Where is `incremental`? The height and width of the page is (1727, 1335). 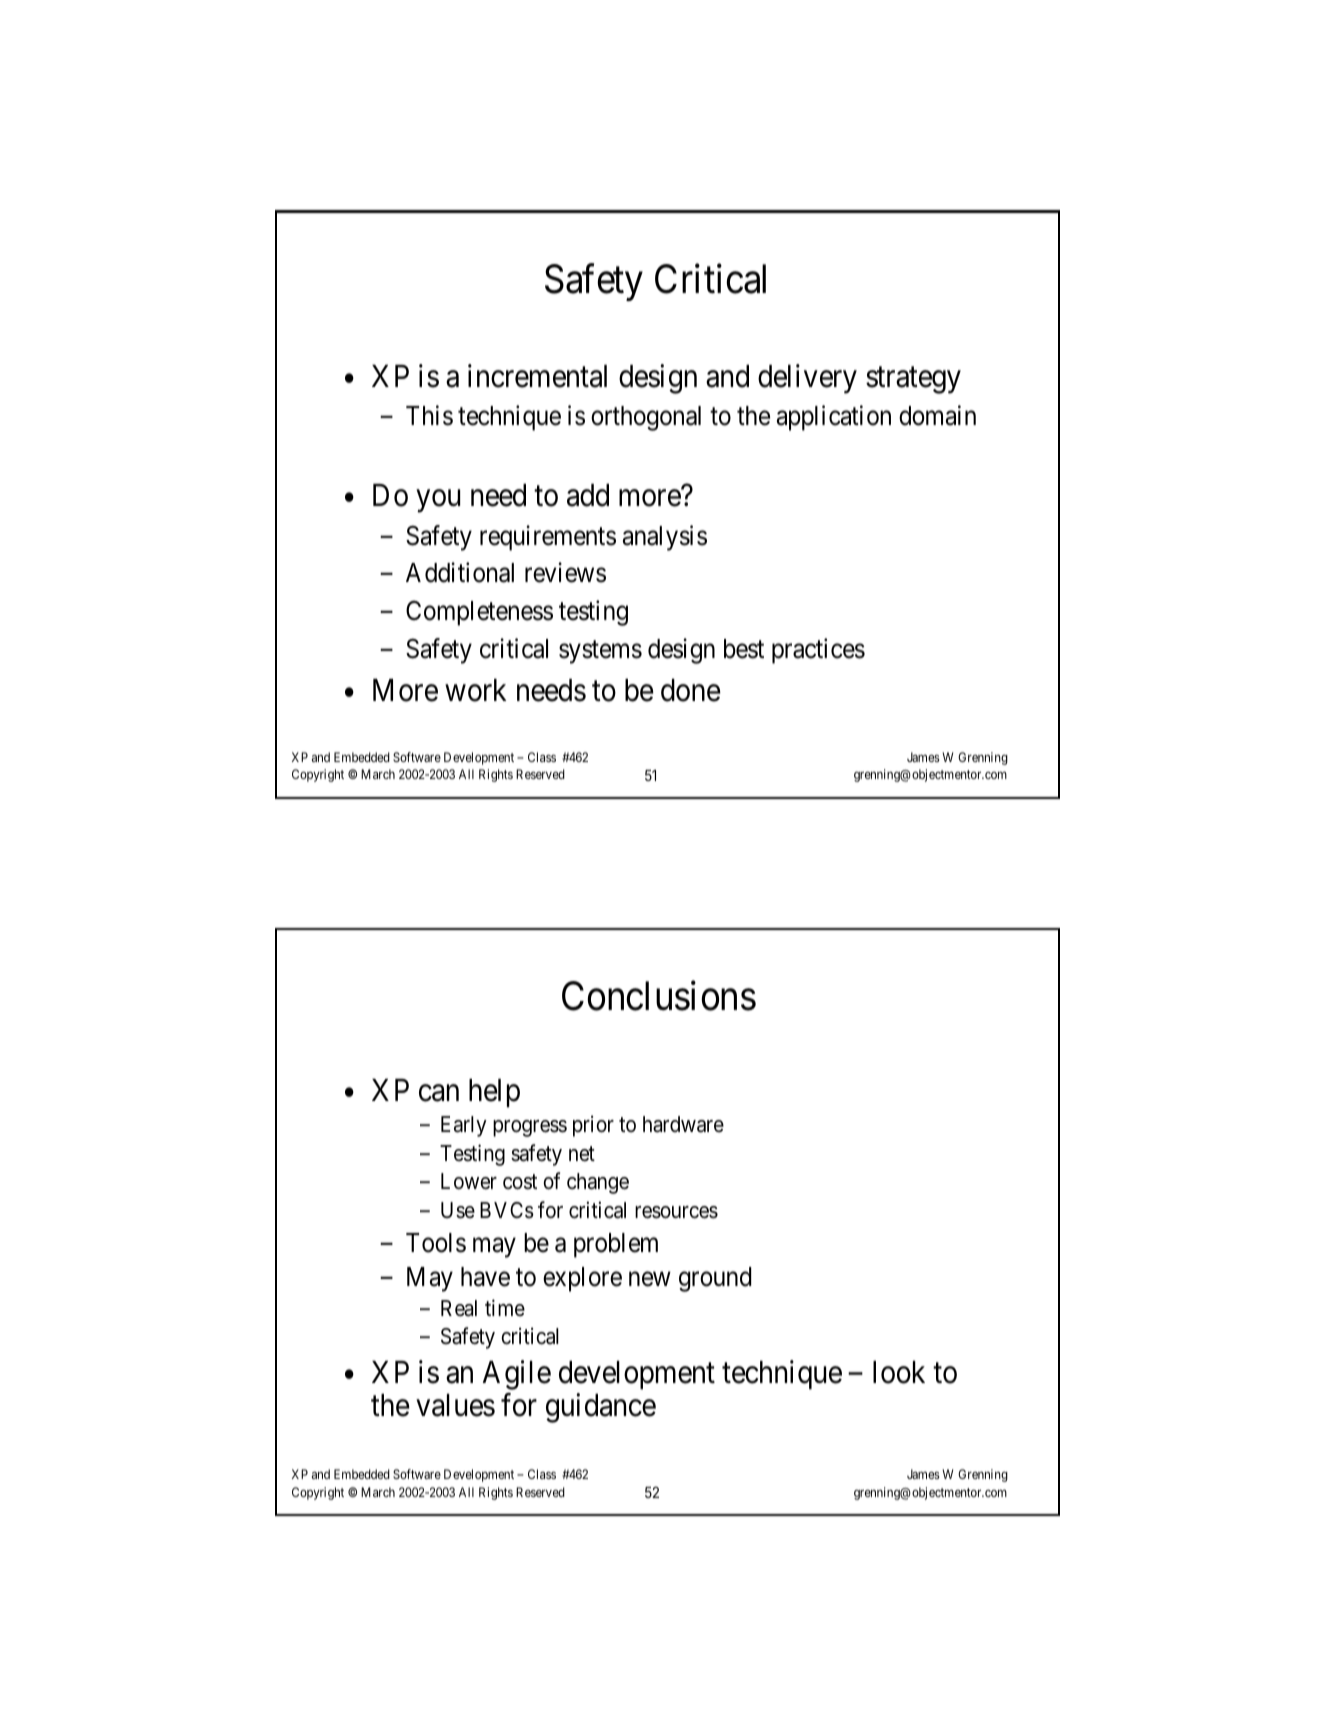 incremental is located at coordinates (537, 376).
